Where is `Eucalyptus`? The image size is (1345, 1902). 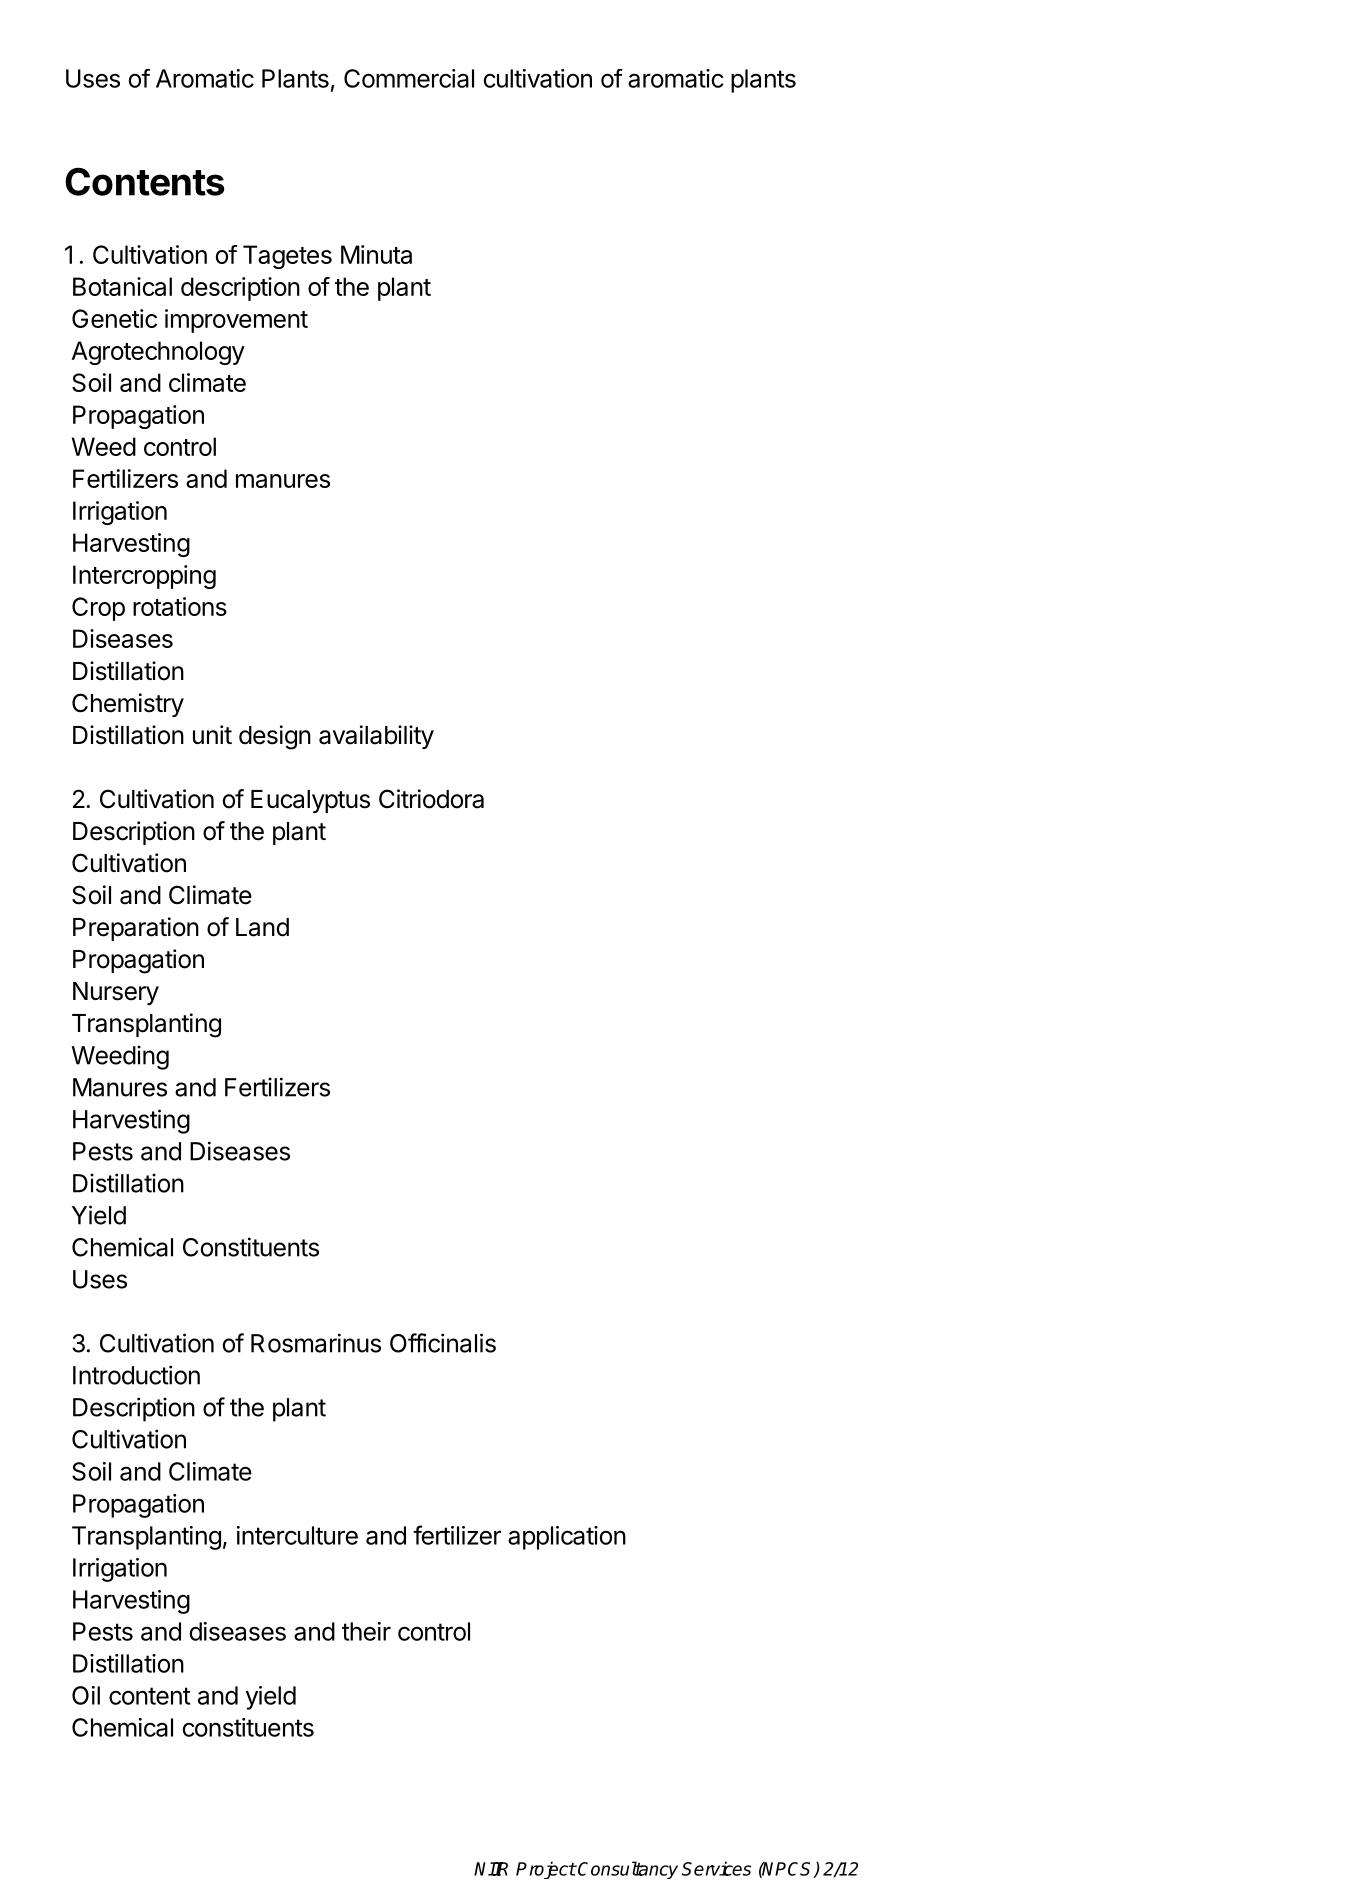
Eucalyptus is located at coordinates (310, 801).
